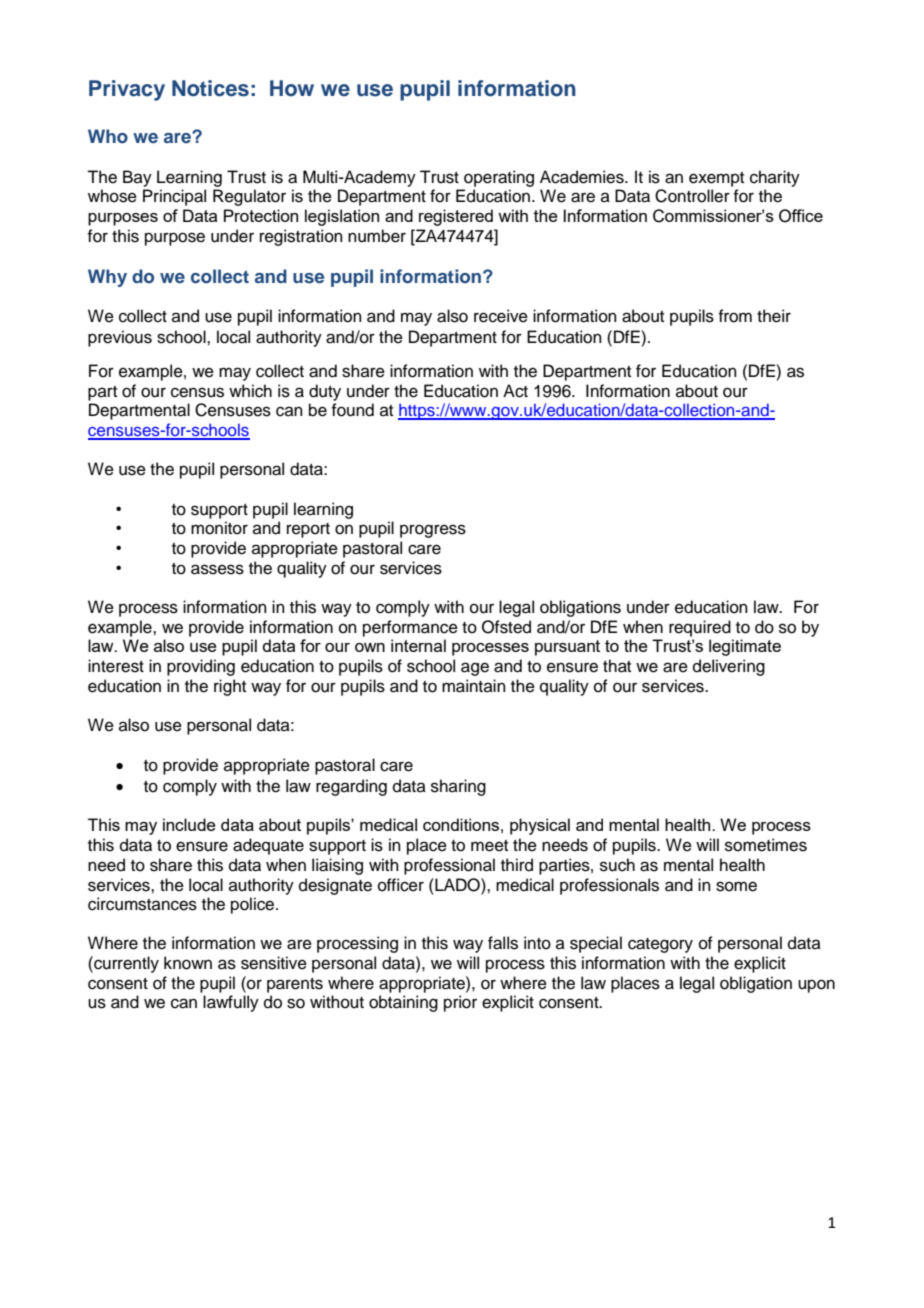  What do you see at coordinates (729, 667) in the screenshot?
I see `delivering` at bounding box center [729, 667].
